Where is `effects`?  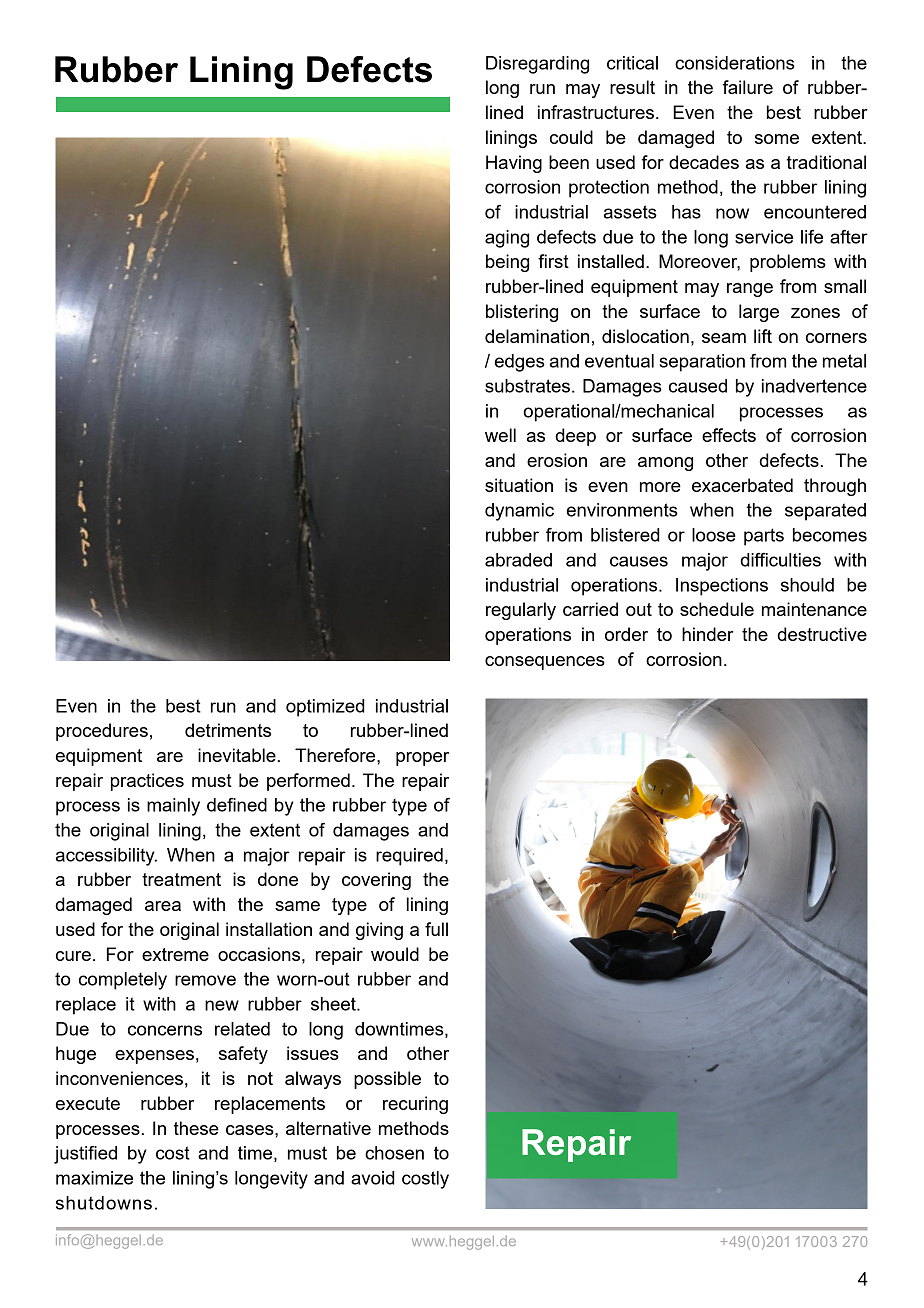
effects is located at coordinates (729, 435).
